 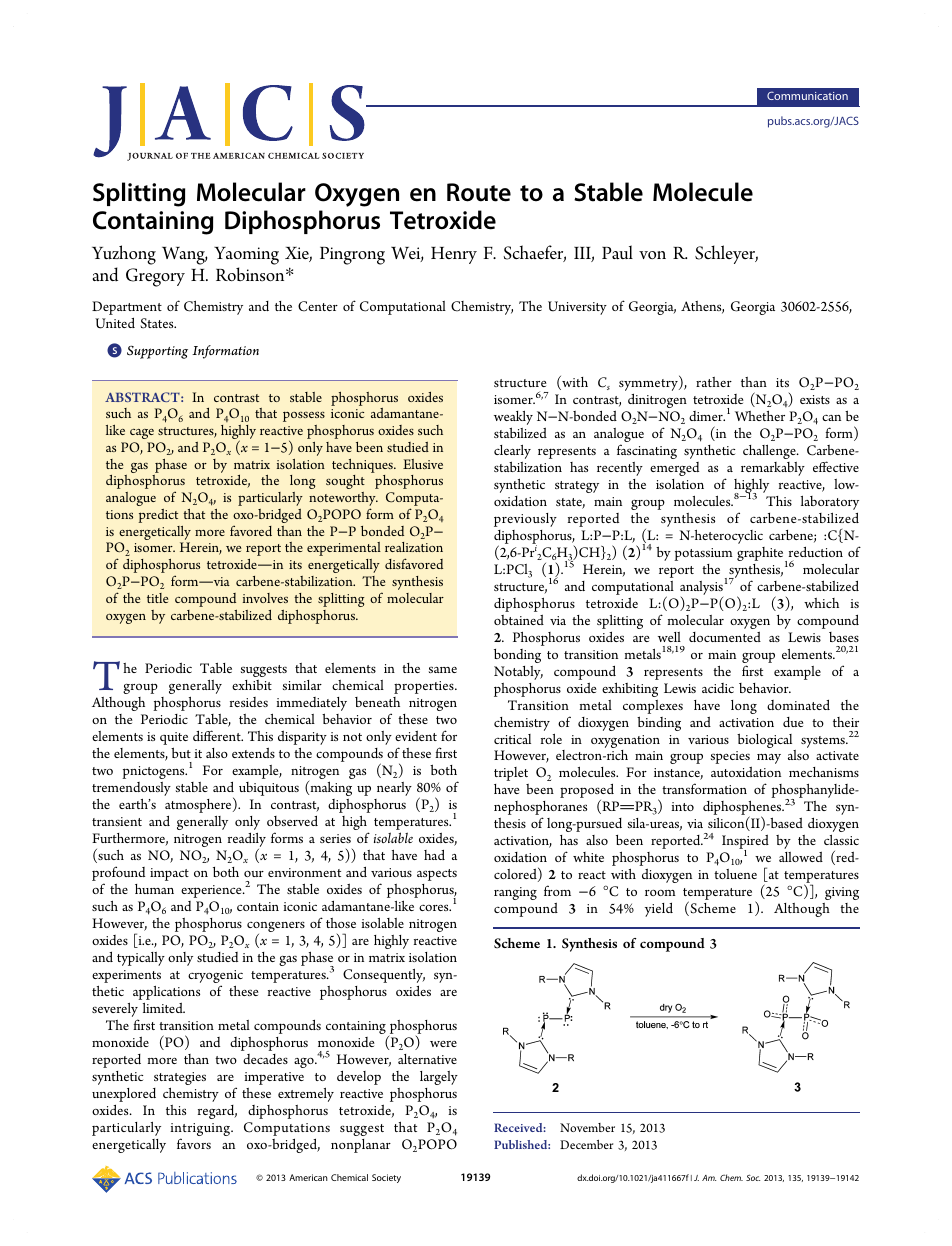 What do you see at coordinates (807, 95) in the page?
I see `Communication` at bounding box center [807, 95].
